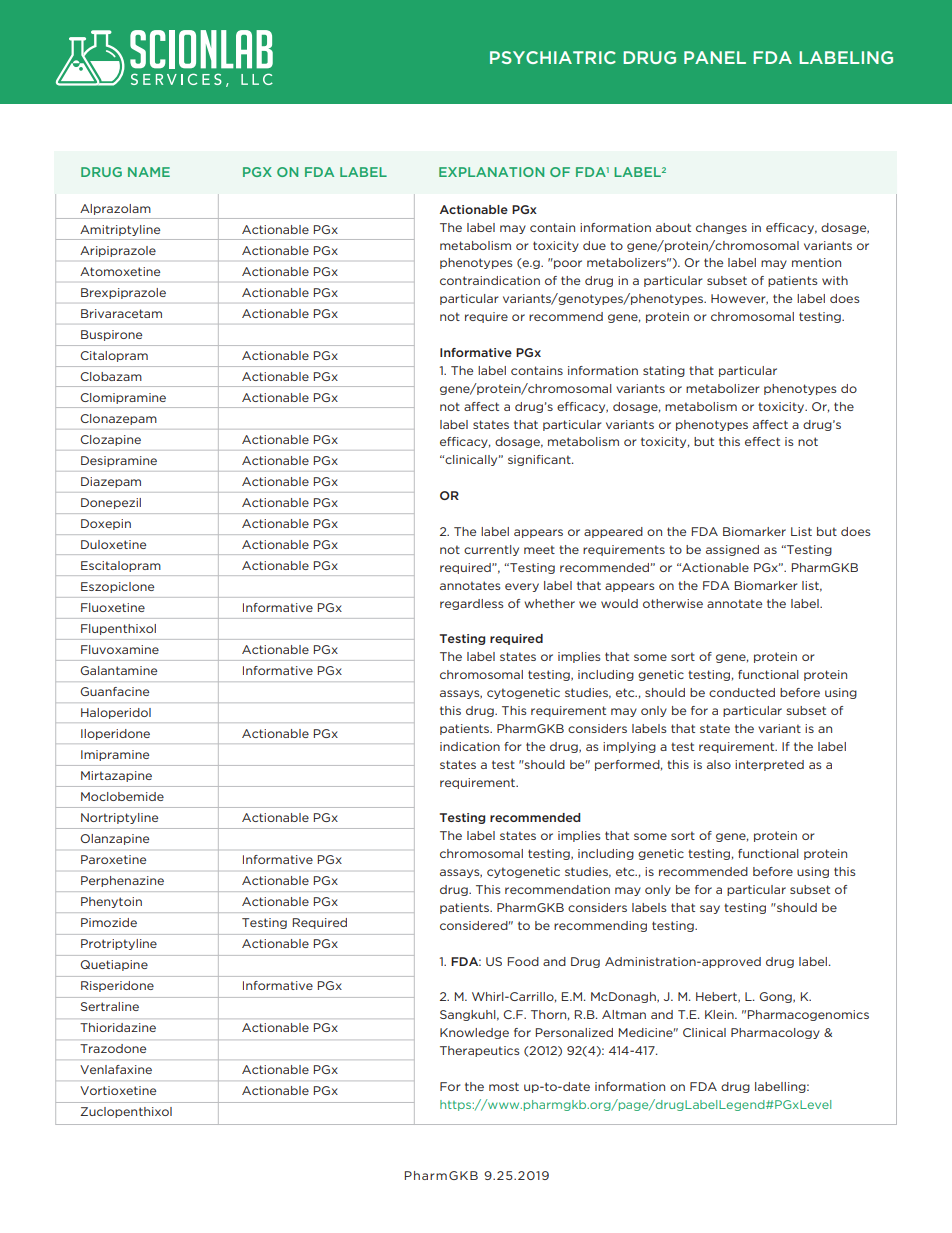 This page has width=952, height=1233. Describe the element at coordinates (491, 550) in the page. I see `currently` at that location.
